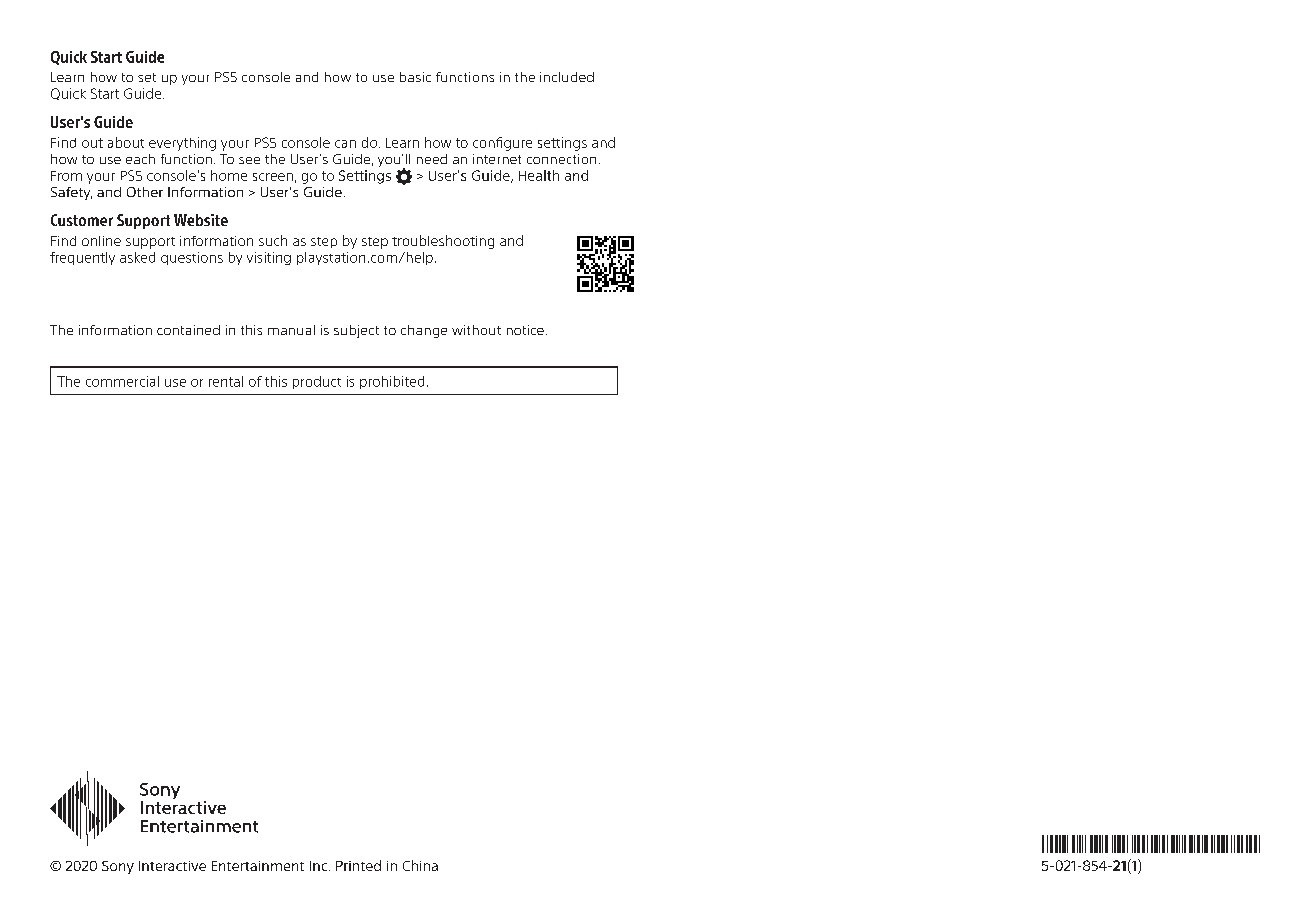  I want to click on prohibited, so click(392, 382).
